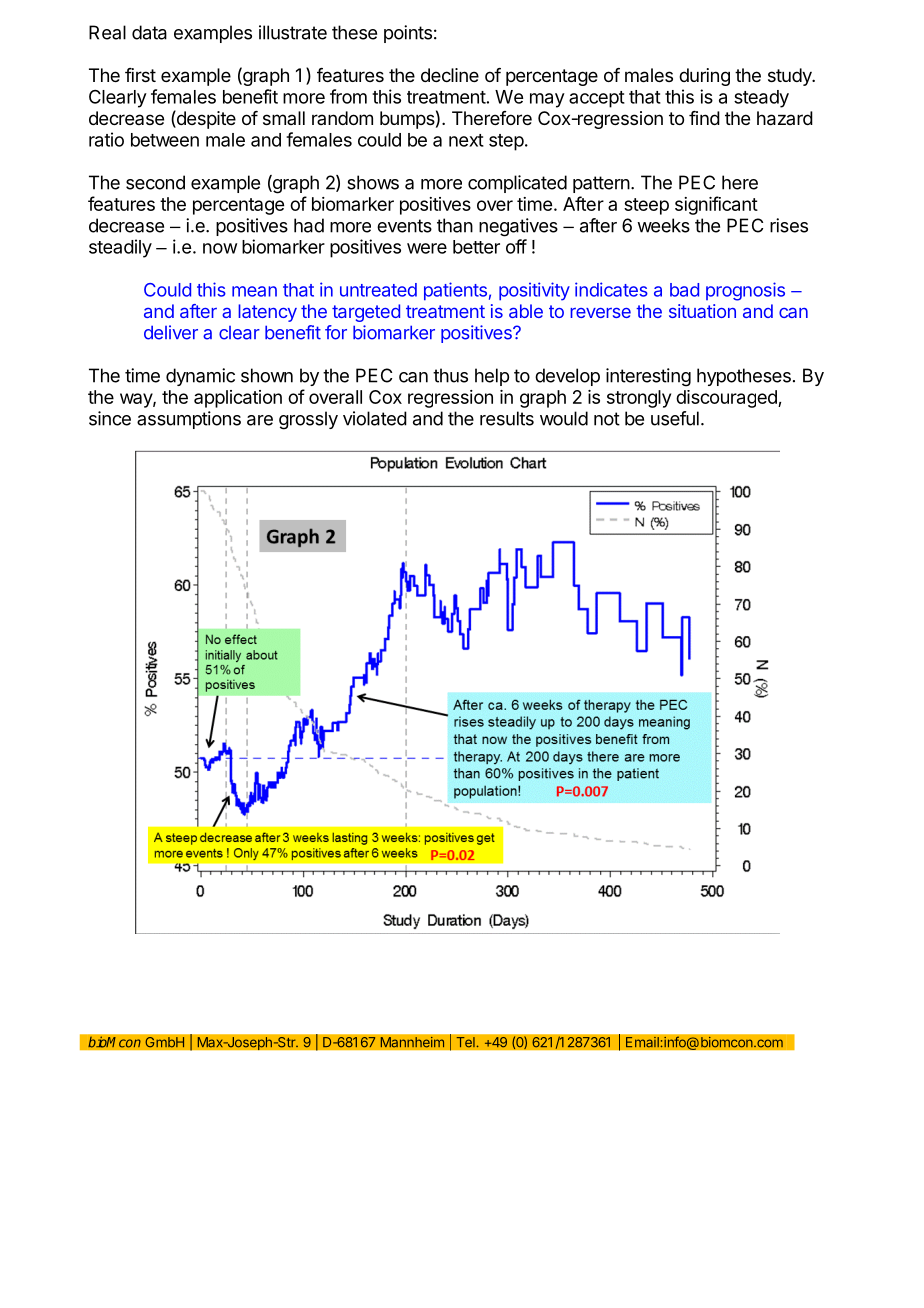 Image resolution: width=924 pixels, height=1308 pixels. I want to click on complicated, so click(517, 184).
